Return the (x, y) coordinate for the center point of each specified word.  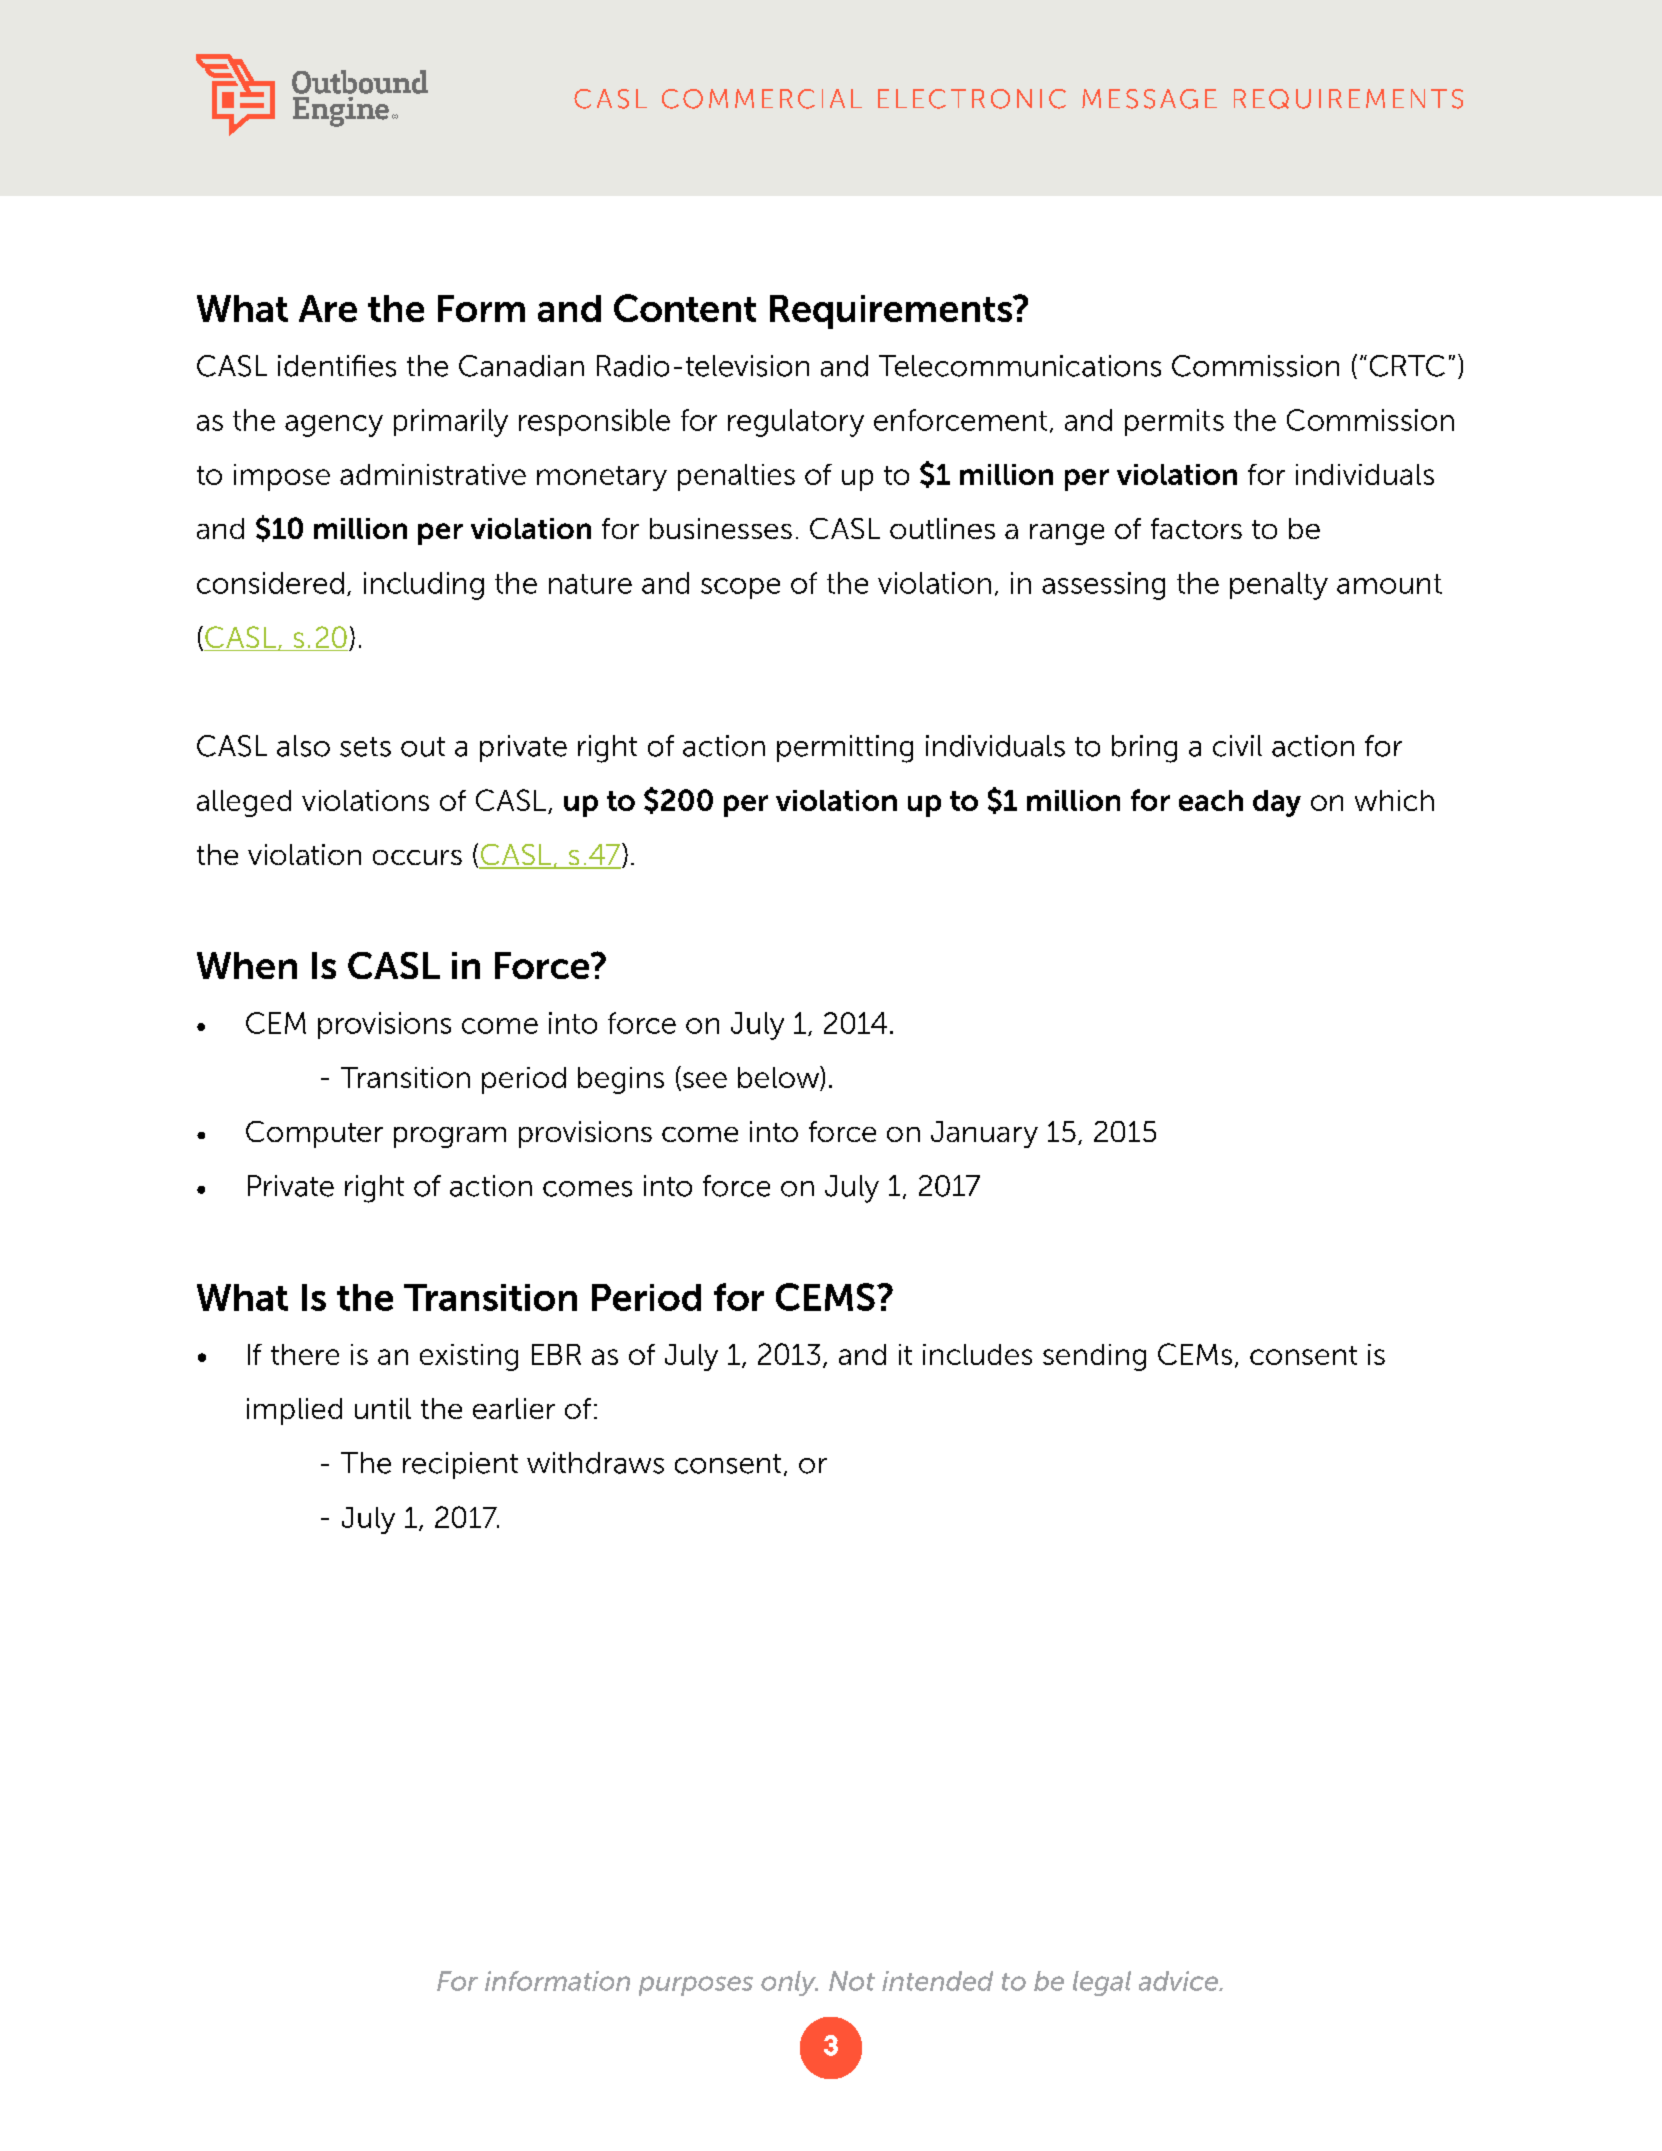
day (1277, 803)
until (383, 1408)
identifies (337, 366)
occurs (417, 857)
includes (977, 1354)
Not (852, 1981)
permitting (845, 749)
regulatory (796, 423)
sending (1094, 1357)
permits (1174, 422)
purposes (696, 1986)
